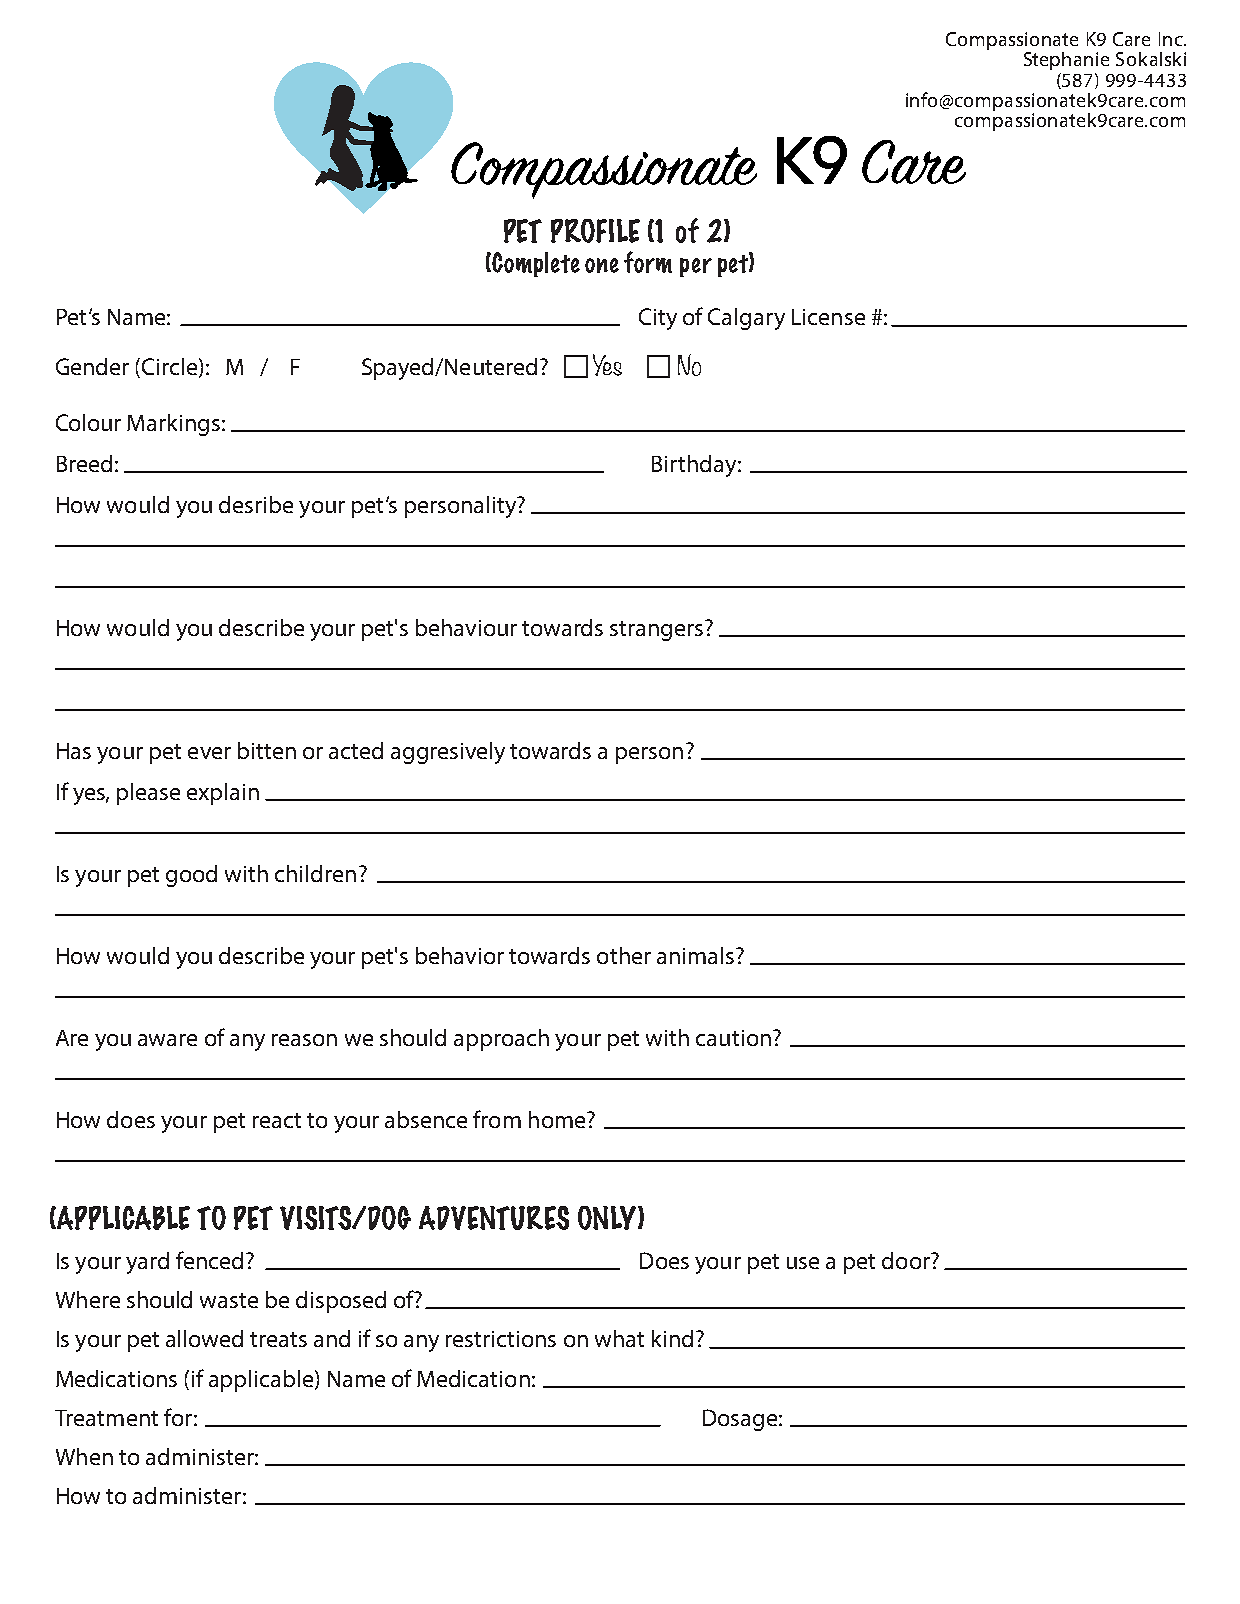 The width and height of the screenshot is (1240, 1604). What do you see at coordinates (1066, 61) in the screenshot?
I see `Stephanie` at bounding box center [1066, 61].
